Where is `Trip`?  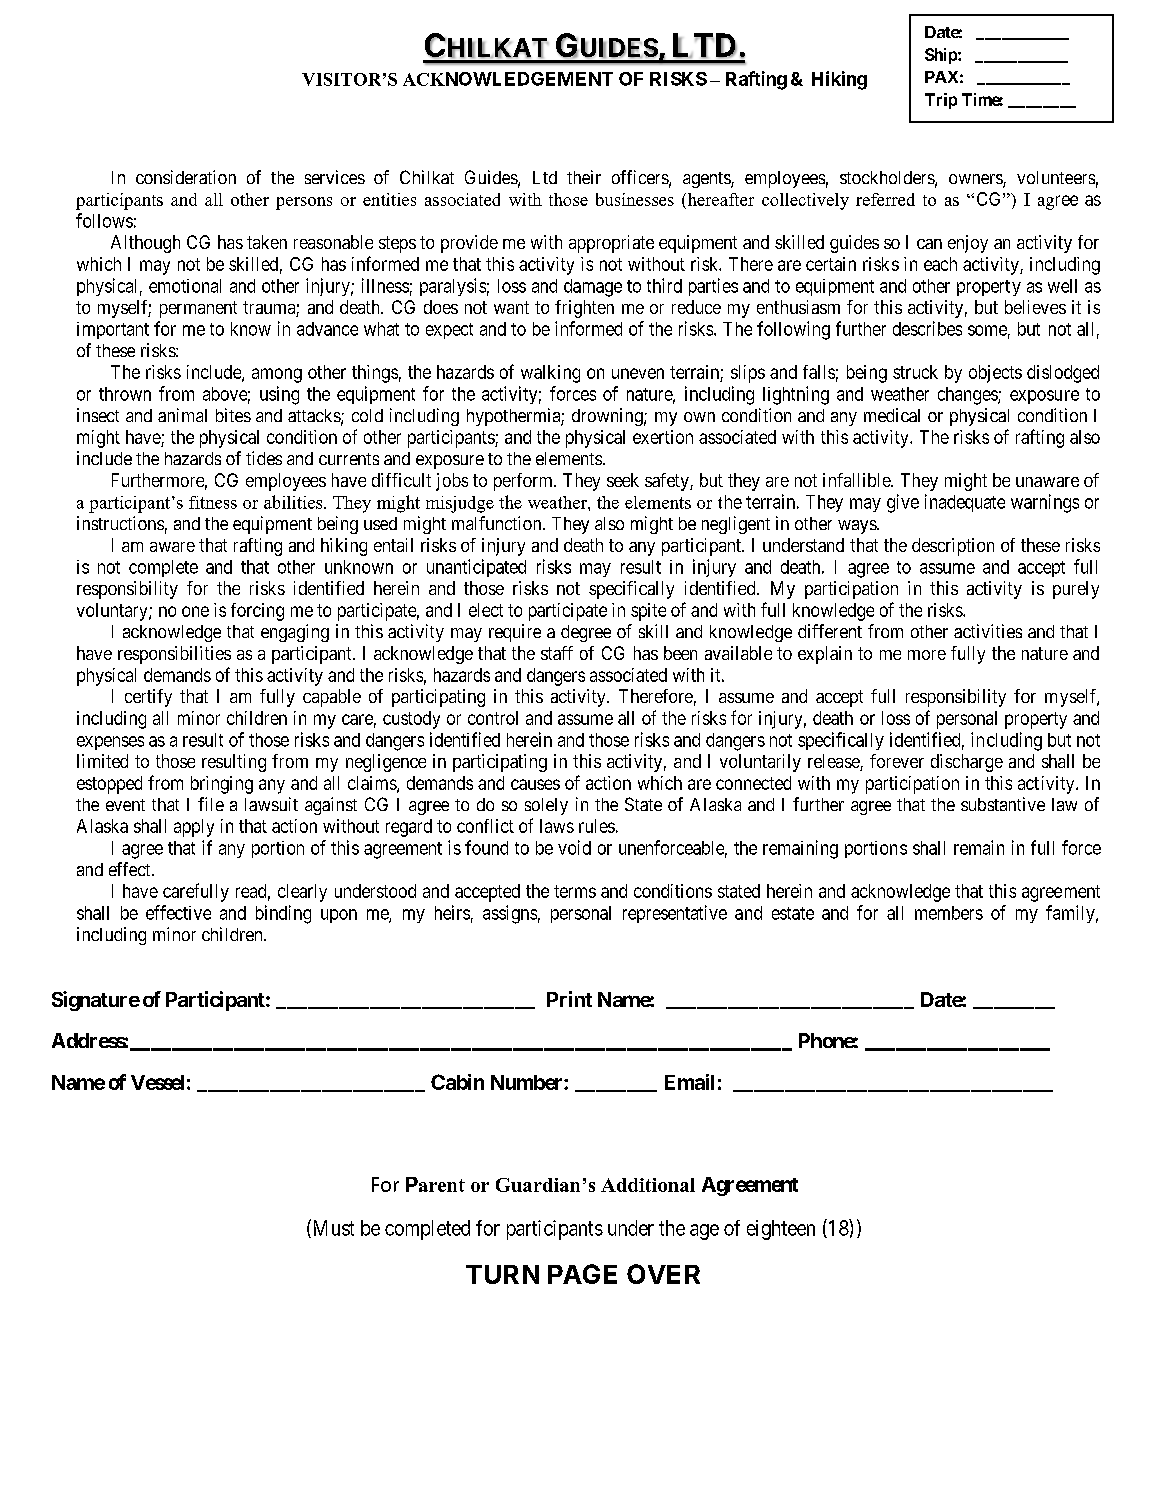
Trip is located at coordinates (941, 101).
